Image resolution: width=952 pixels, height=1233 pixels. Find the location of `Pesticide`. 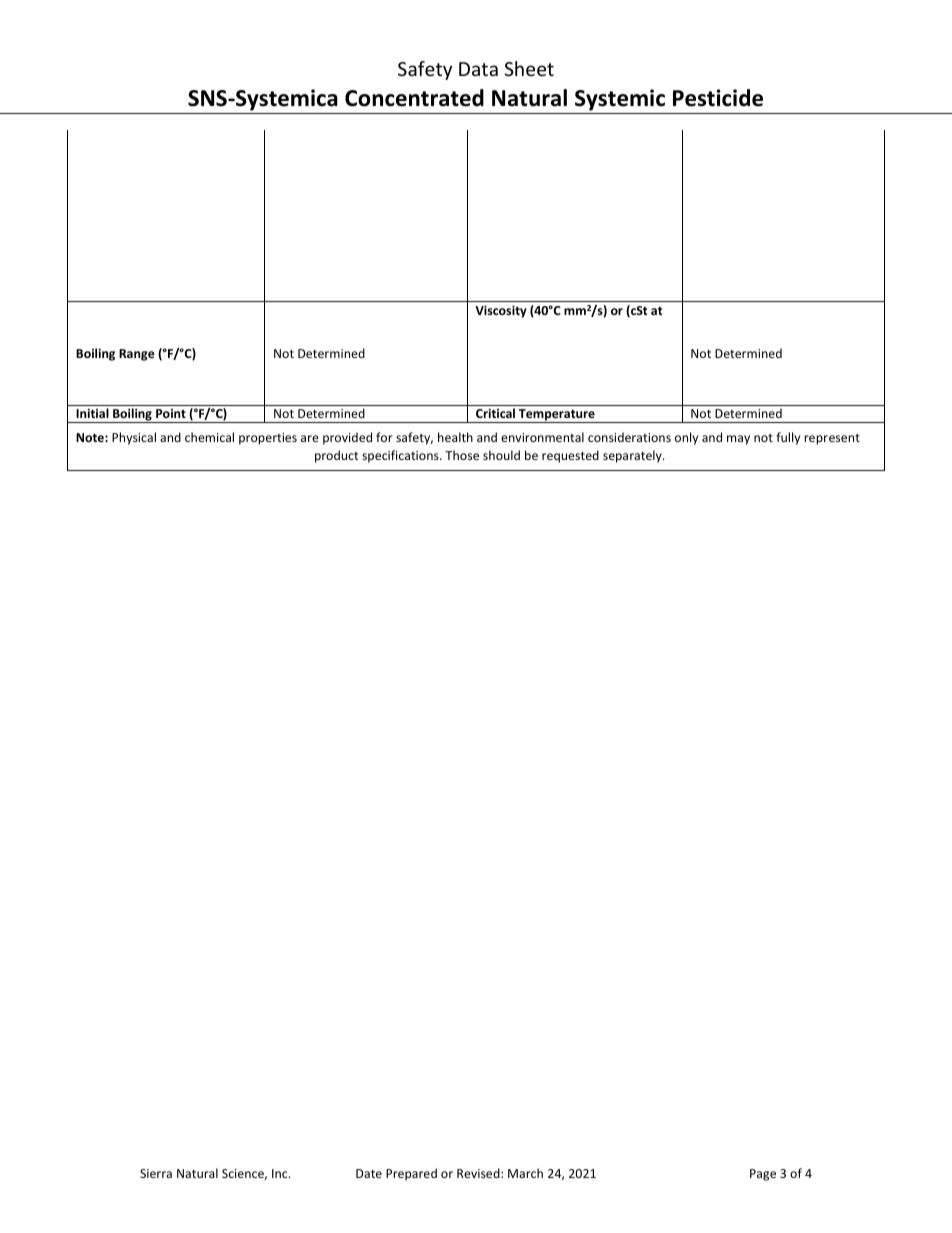

Pesticide is located at coordinates (718, 98).
